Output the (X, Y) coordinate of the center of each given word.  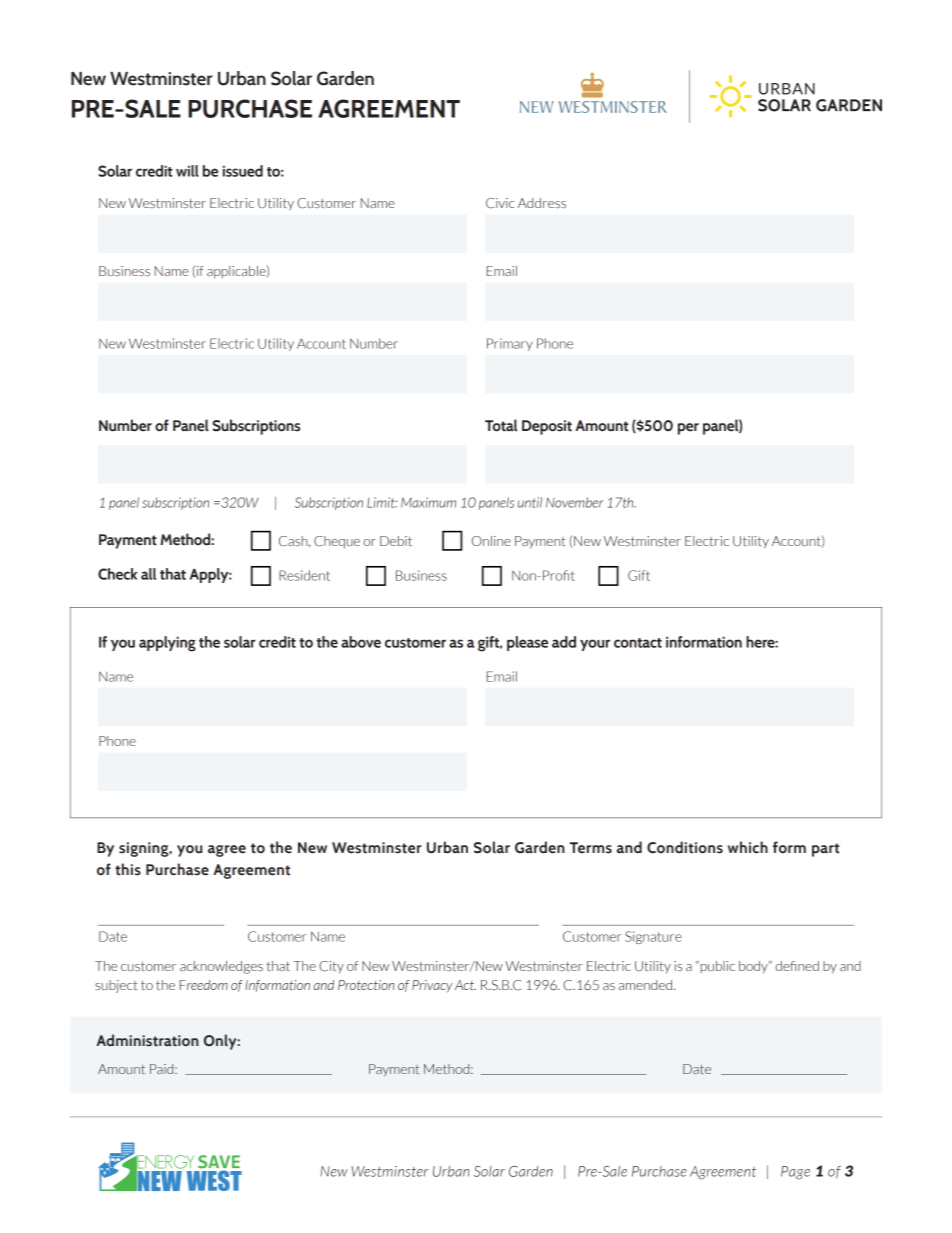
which (748, 847)
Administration (147, 1040)
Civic (500, 203)
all (148, 574)
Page (795, 1173)
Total (501, 425)
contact (638, 643)
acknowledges (221, 967)
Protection (366, 985)
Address (542, 203)
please (527, 643)
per (688, 429)
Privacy (432, 986)
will (187, 171)
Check (117, 574)
